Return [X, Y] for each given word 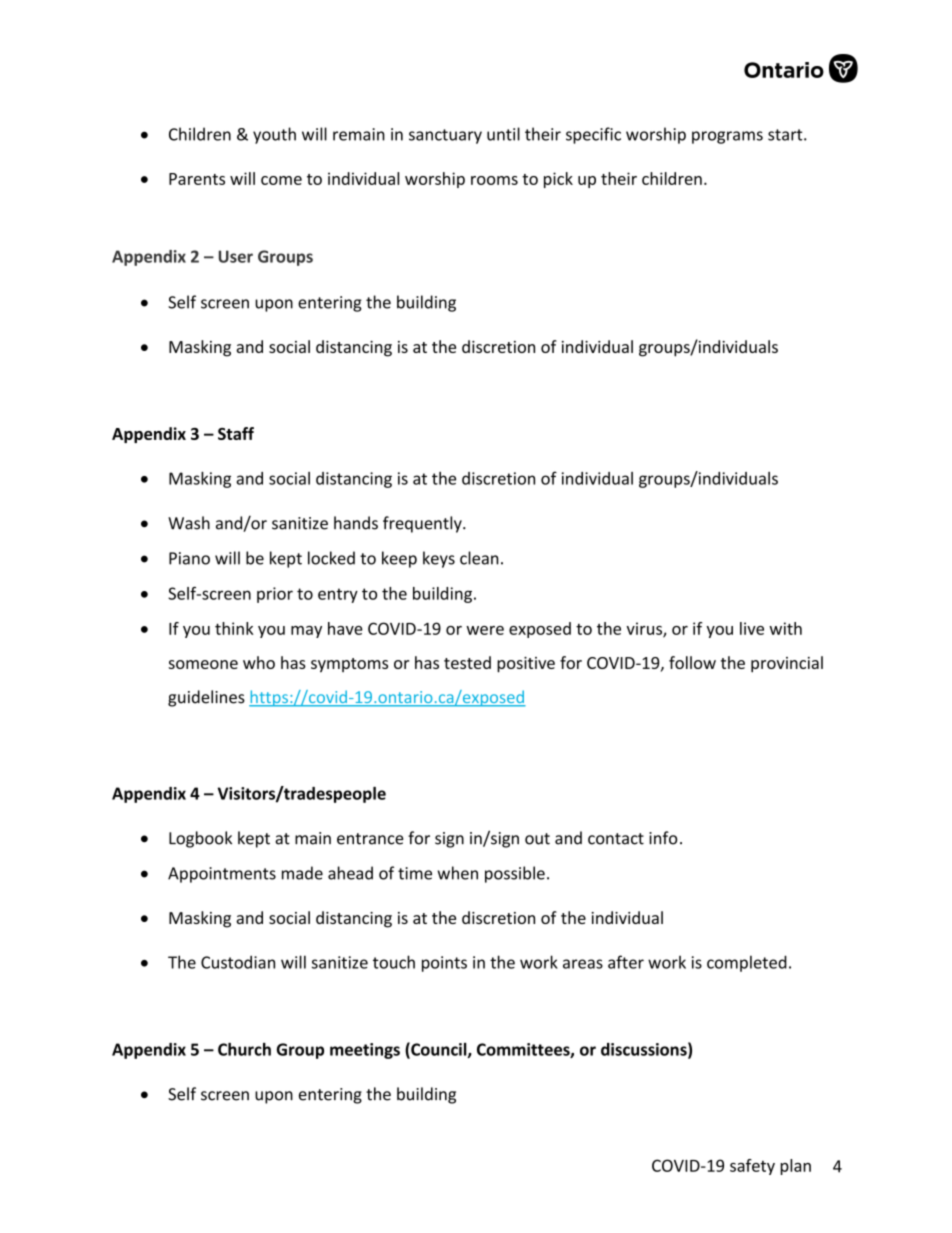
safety [752, 1167]
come [281, 180]
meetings [365, 1051]
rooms [494, 180]
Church [244, 1049]
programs [727, 137]
